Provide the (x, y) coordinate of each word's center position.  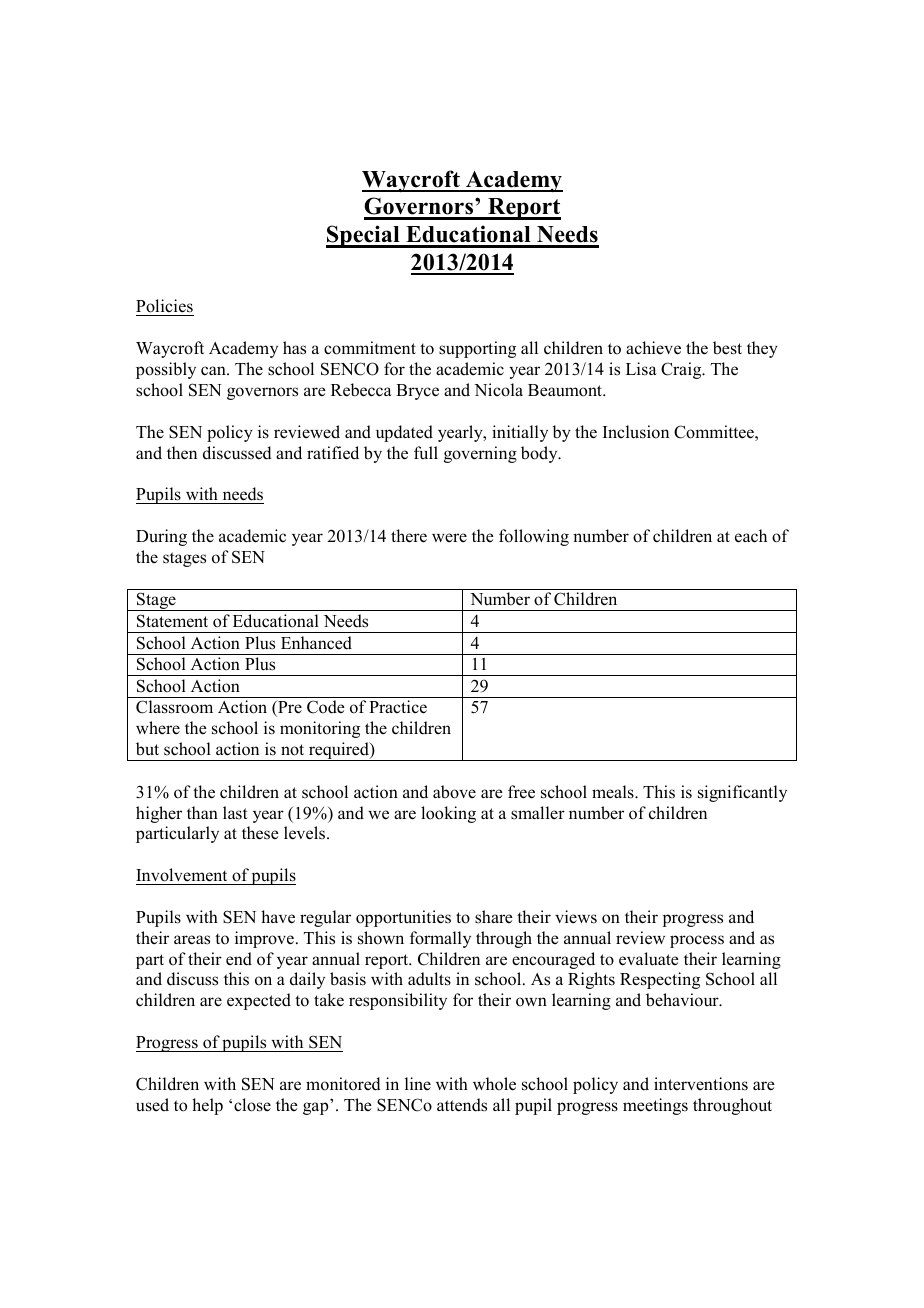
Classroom (174, 707)
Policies (165, 307)
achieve (653, 348)
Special (364, 236)
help (207, 1106)
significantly (742, 793)
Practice (398, 707)
